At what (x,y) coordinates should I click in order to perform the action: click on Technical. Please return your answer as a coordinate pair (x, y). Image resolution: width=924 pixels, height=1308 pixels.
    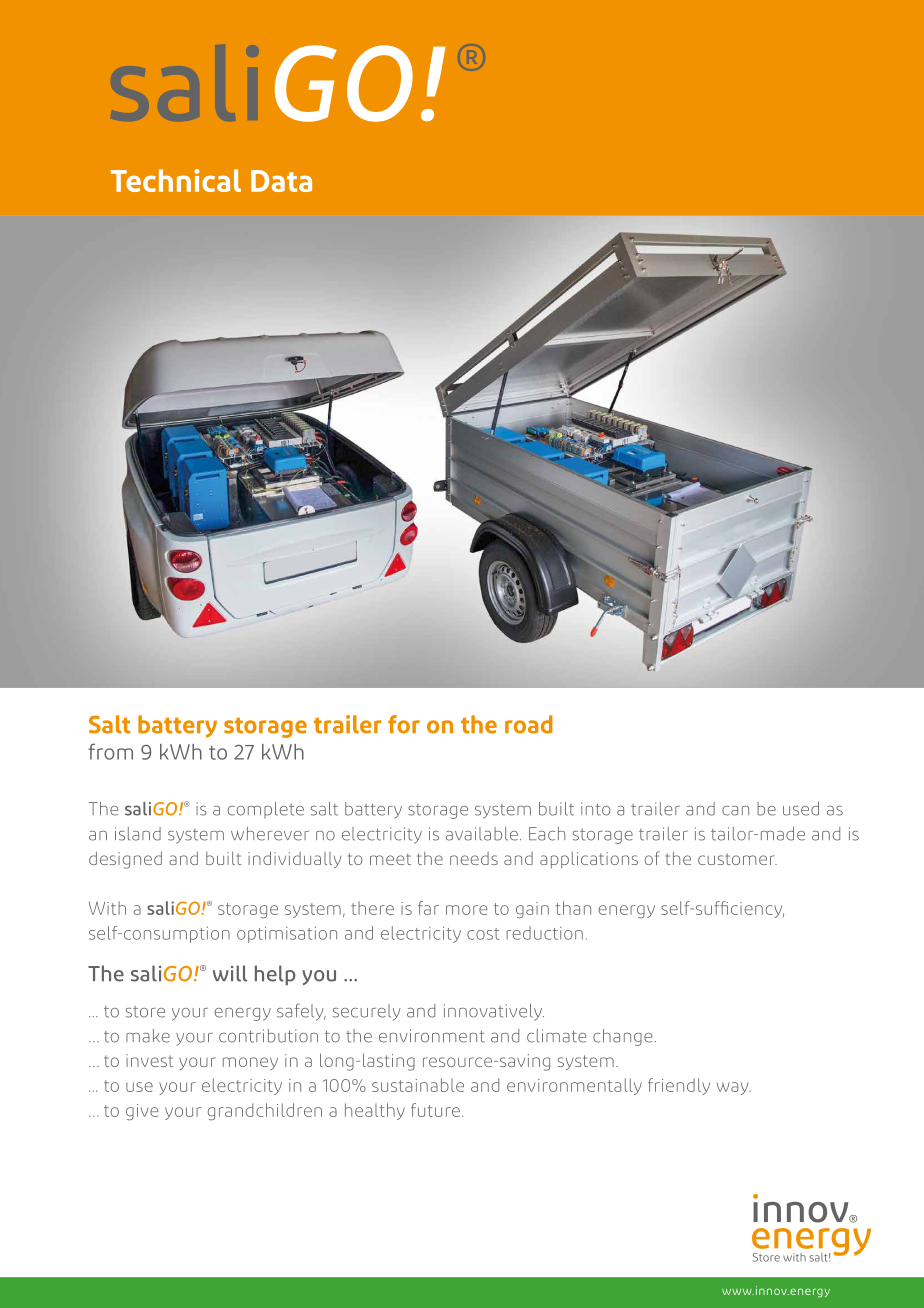
    Looking at the image, I should click on (176, 180).
